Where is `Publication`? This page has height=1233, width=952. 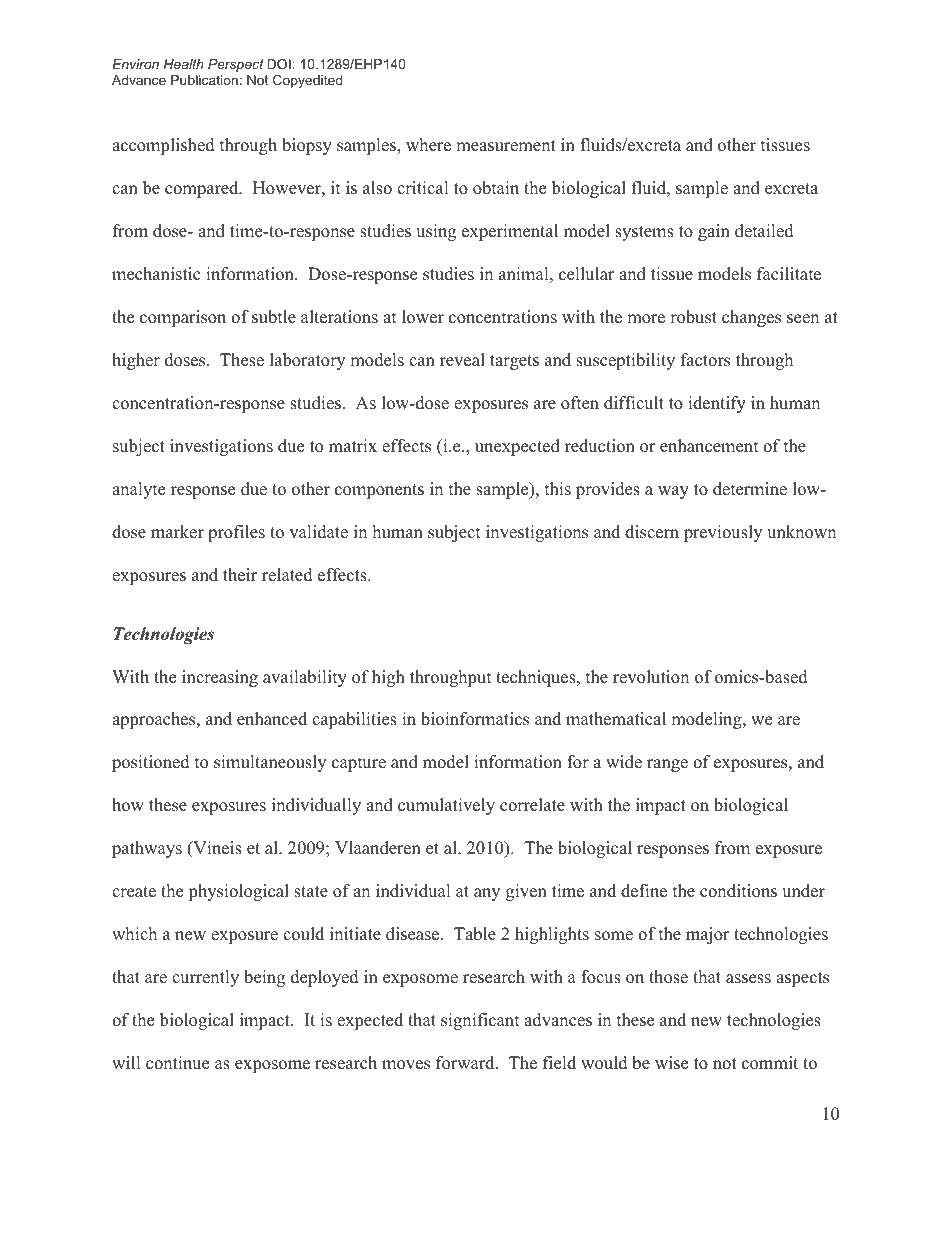 Publication is located at coordinates (204, 80).
